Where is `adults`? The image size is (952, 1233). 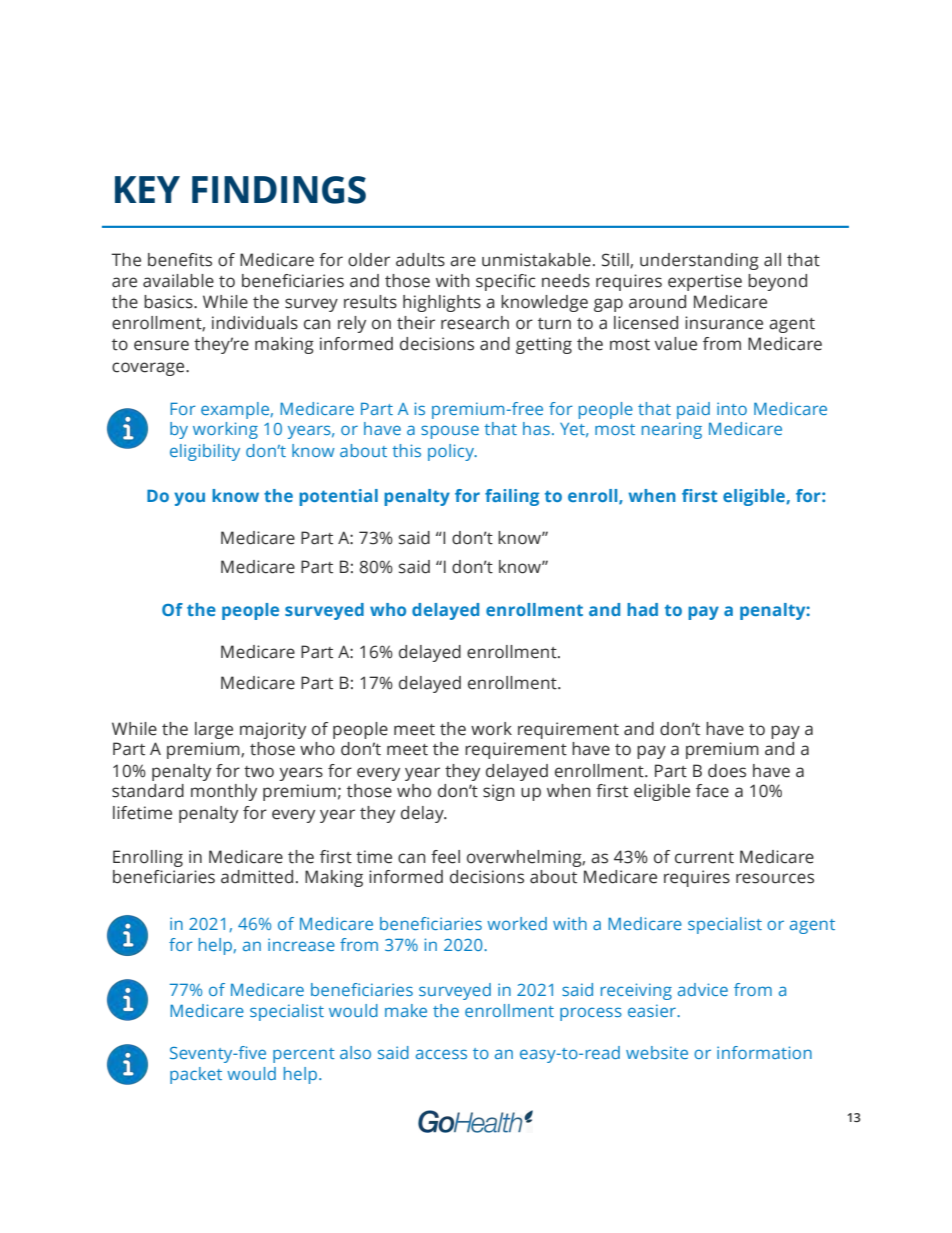 adults is located at coordinates (420, 260).
